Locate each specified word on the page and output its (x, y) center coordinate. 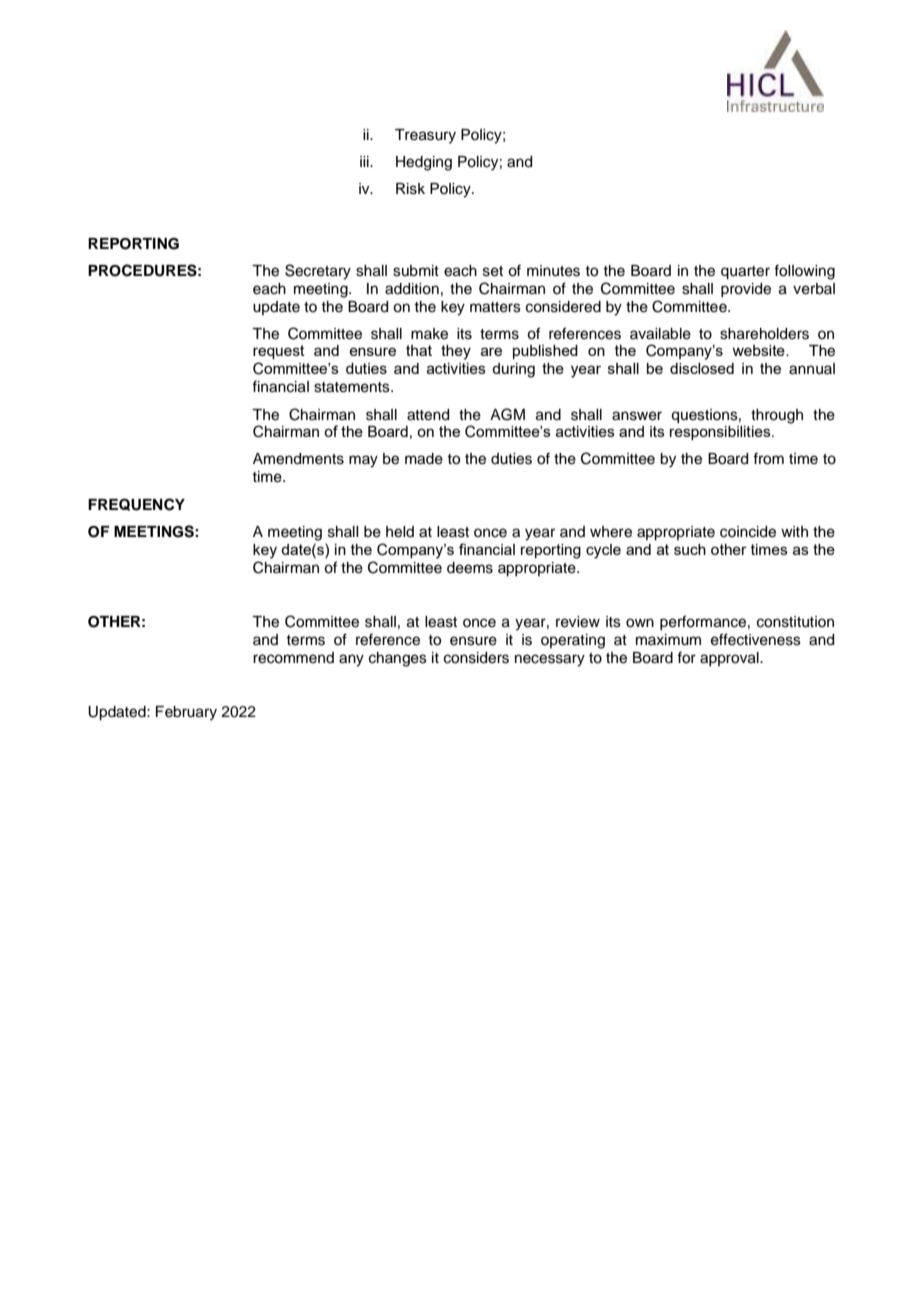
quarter (745, 273)
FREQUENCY (136, 504)
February (186, 713)
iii (365, 161)
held (400, 532)
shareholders (764, 334)
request (279, 352)
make (429, 334)
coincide (748, 532)
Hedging (424, 163)
